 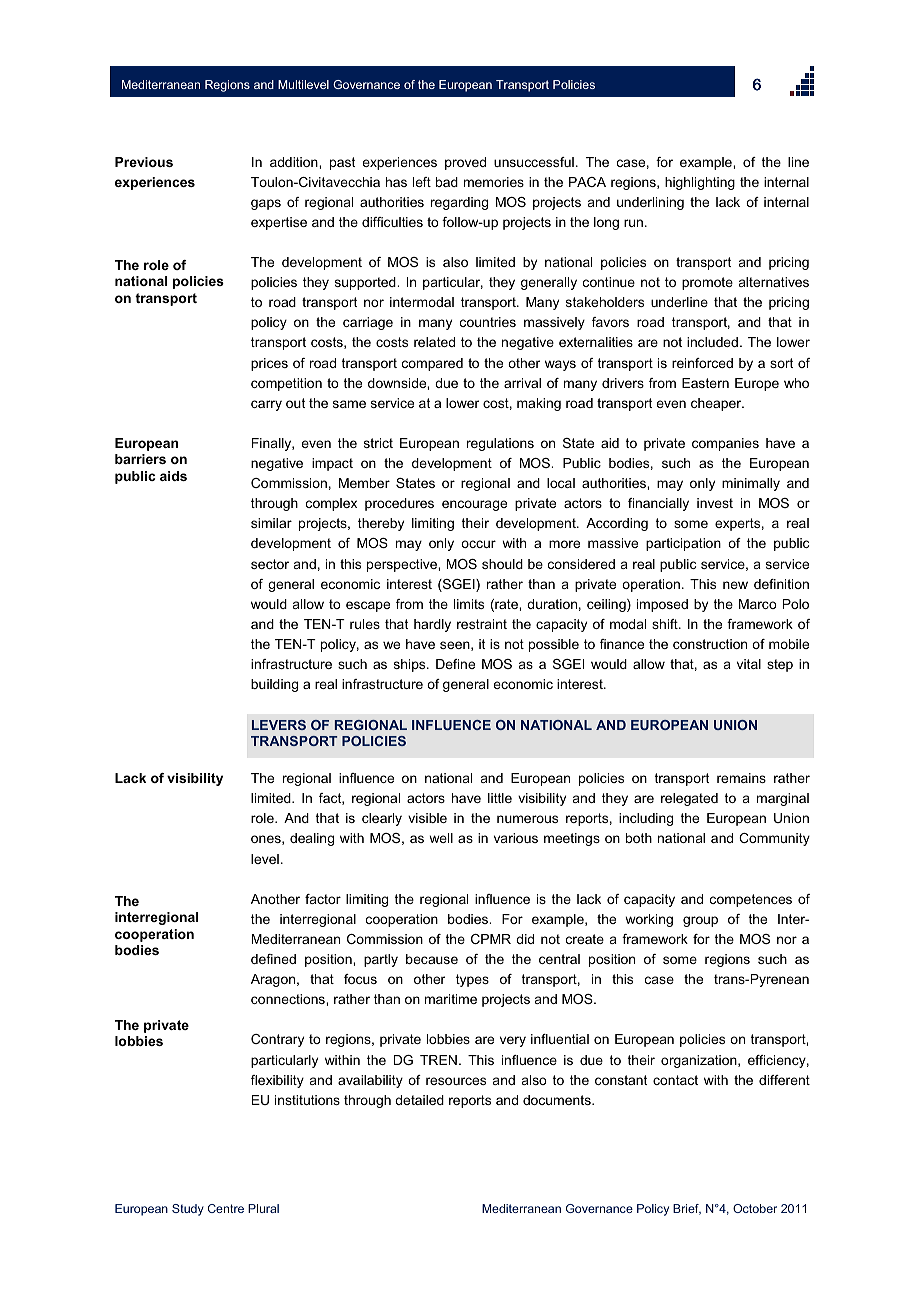 I want to click on well, so click(x=441, y=838).
